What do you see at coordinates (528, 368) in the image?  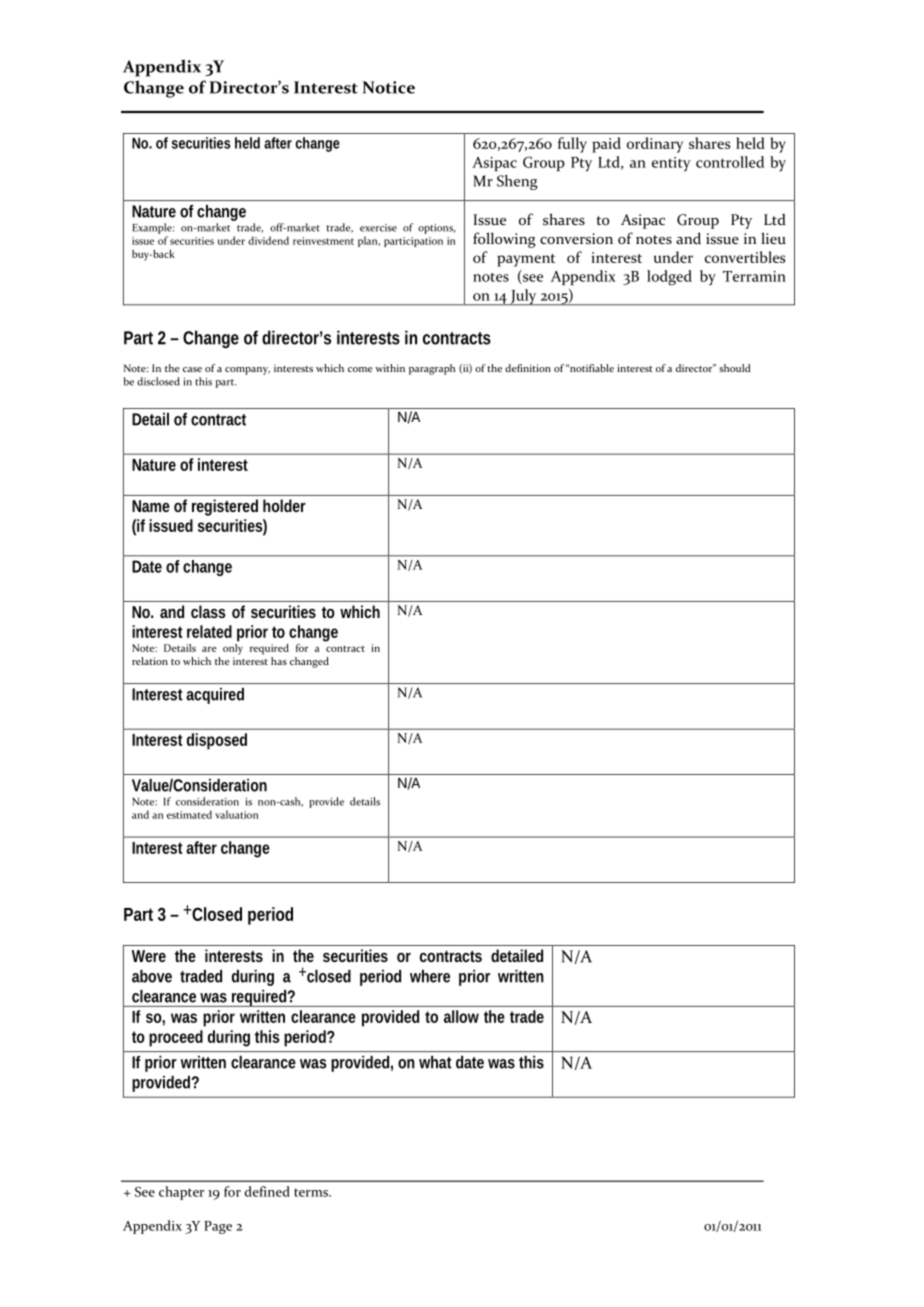 I see `definition` at bounding box center [528, 368].
